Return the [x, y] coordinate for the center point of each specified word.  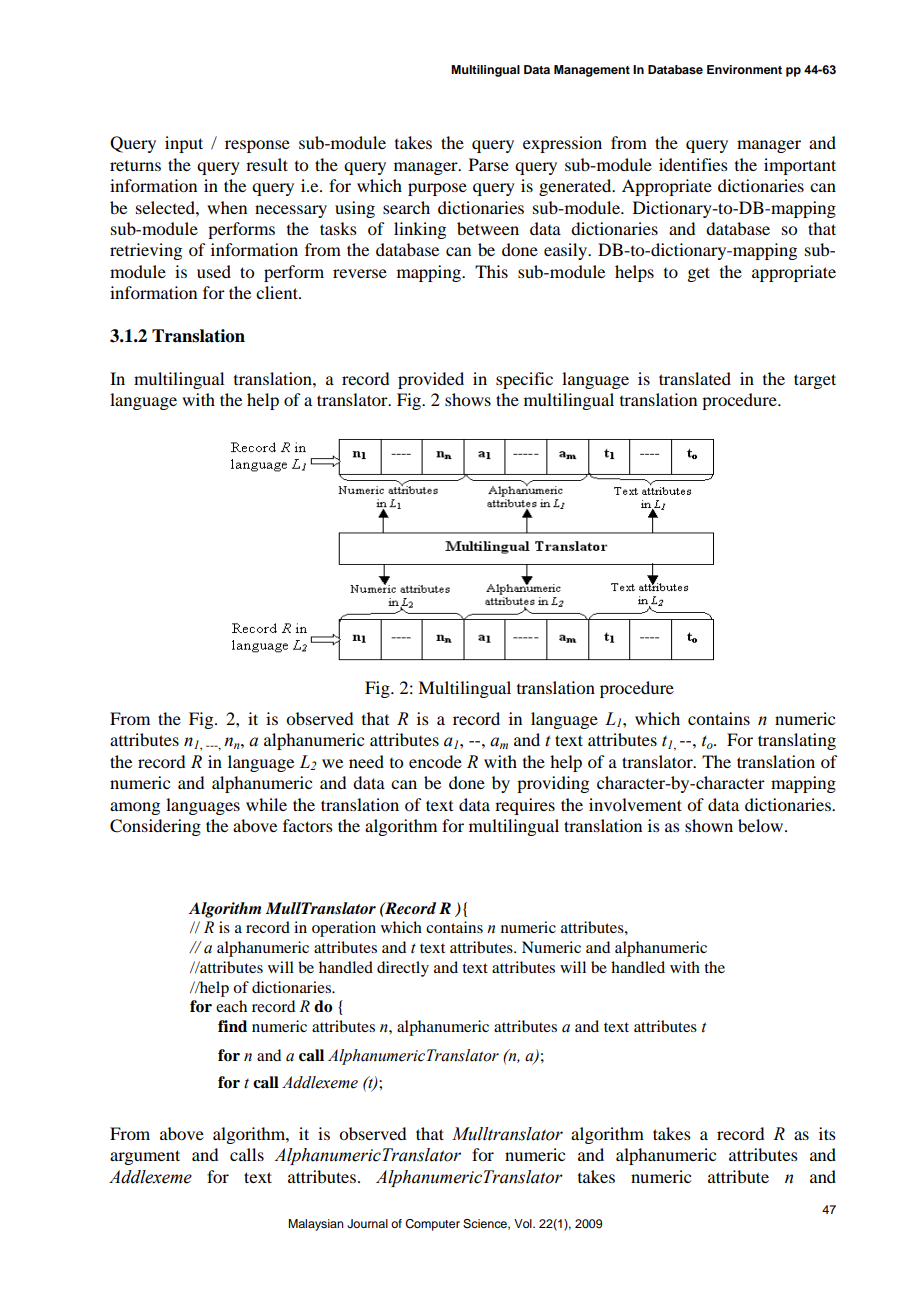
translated [695, 378]
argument [145, 1157]
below [762, 825]
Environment [744, 69]
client [278, 292]
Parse [489, 164]
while [266, 804]
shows [468, 399]
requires [525, 806]
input [184, 144]
